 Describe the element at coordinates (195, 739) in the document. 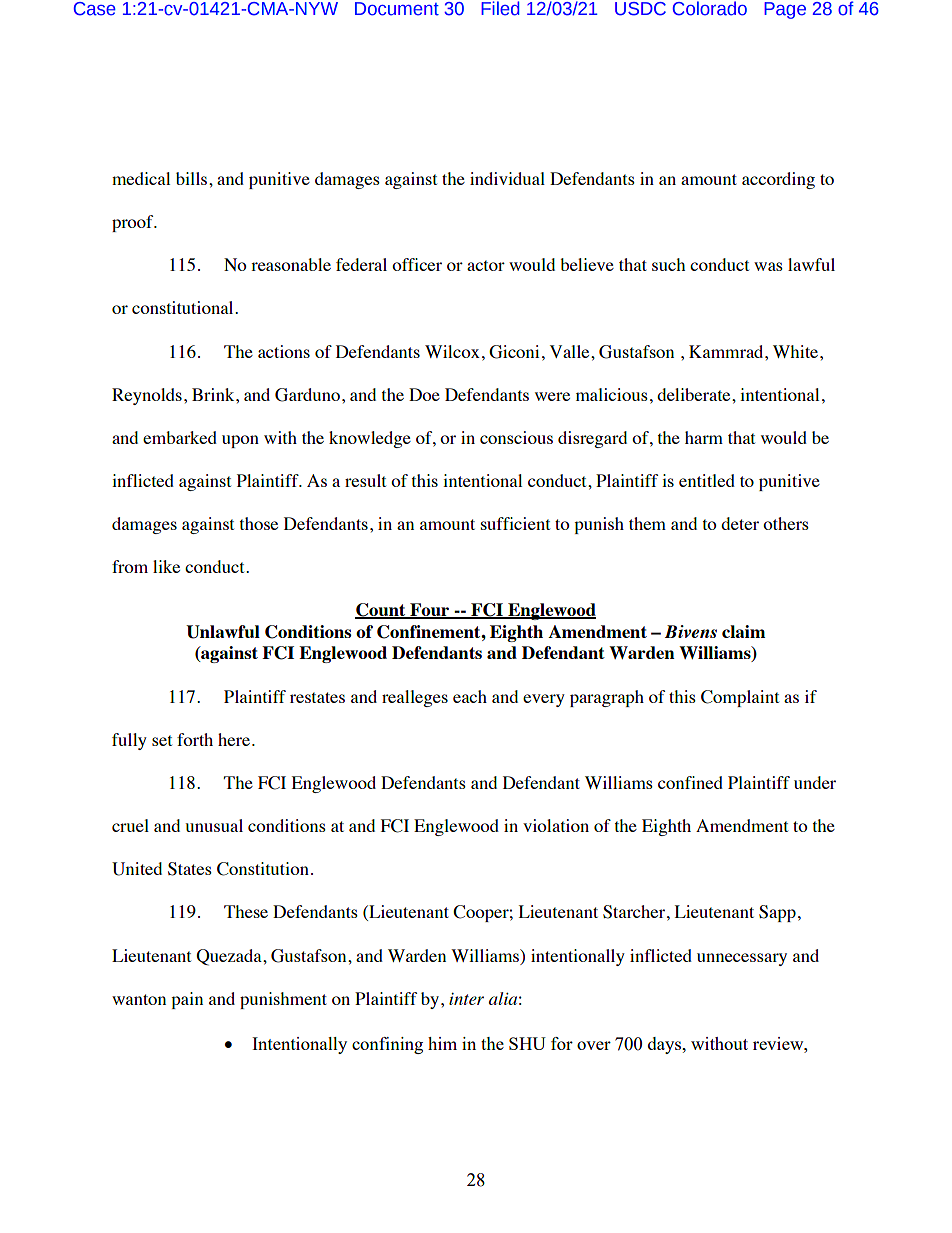

I see `forth` at that location.
